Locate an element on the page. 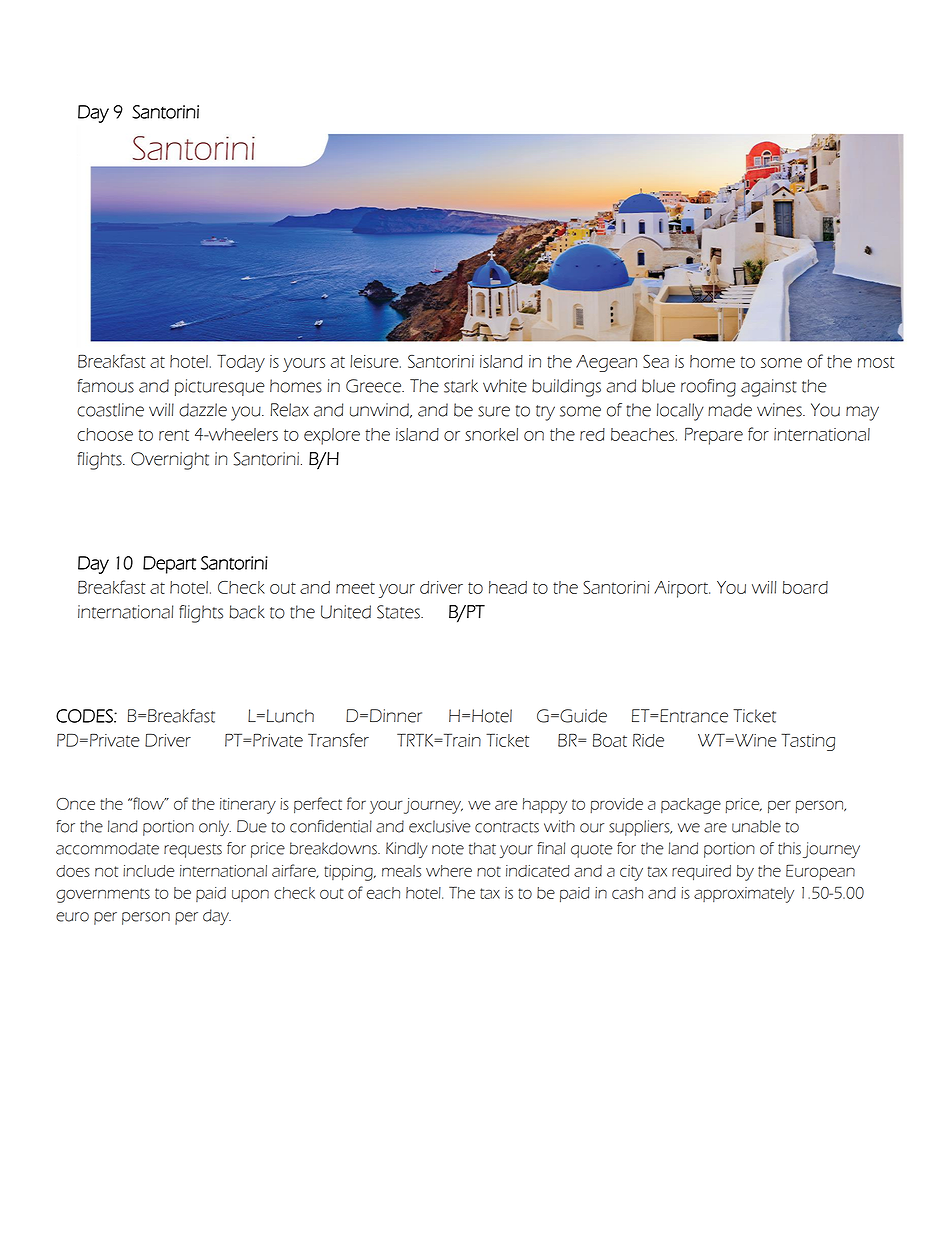 This image has width=952, height=1233. back is located at coordinates (247, 612).
